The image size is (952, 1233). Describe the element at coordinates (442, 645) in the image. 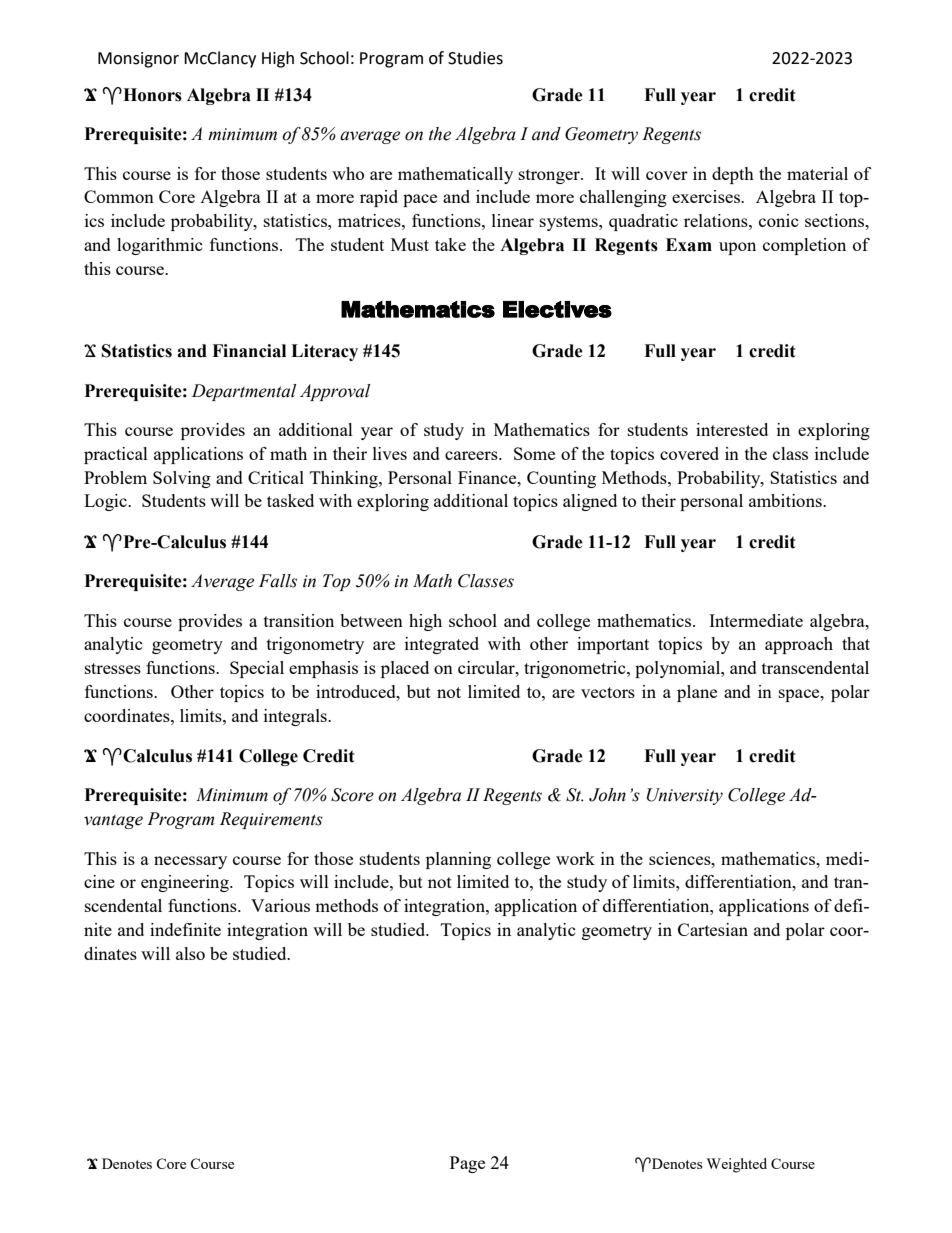

I see `integrated` at that location.
